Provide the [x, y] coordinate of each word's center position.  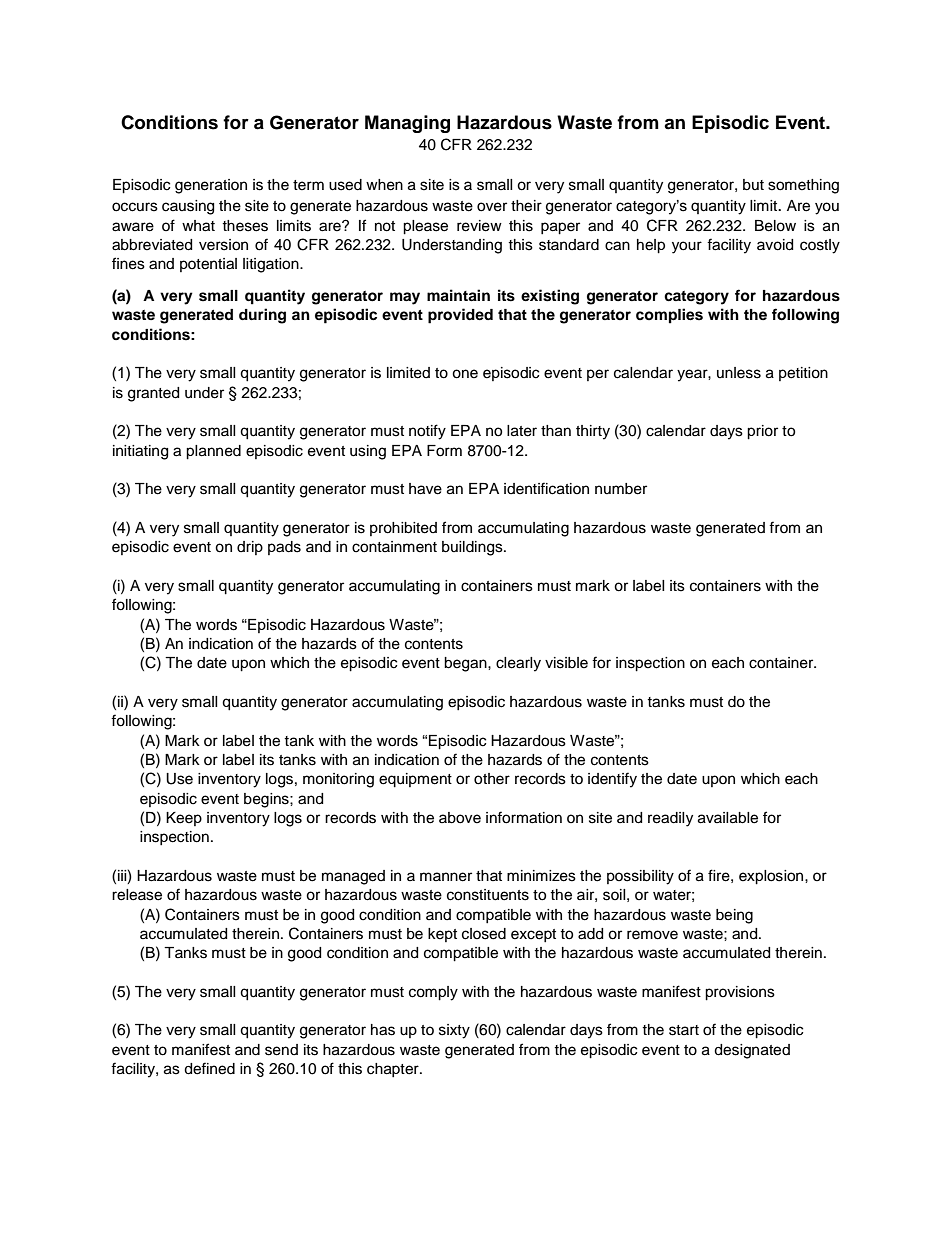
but [753, 185]
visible [566, 663]
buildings [473, 548]
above [460, 818]
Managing [407, 124]
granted [153, 394]
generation [211, 186]
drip [250, 548]
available [728, 818]
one [465, 374]
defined [209, 1068]
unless [739, 373]
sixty [454, 1031]
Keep [184, 819]
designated [752, 1051]
